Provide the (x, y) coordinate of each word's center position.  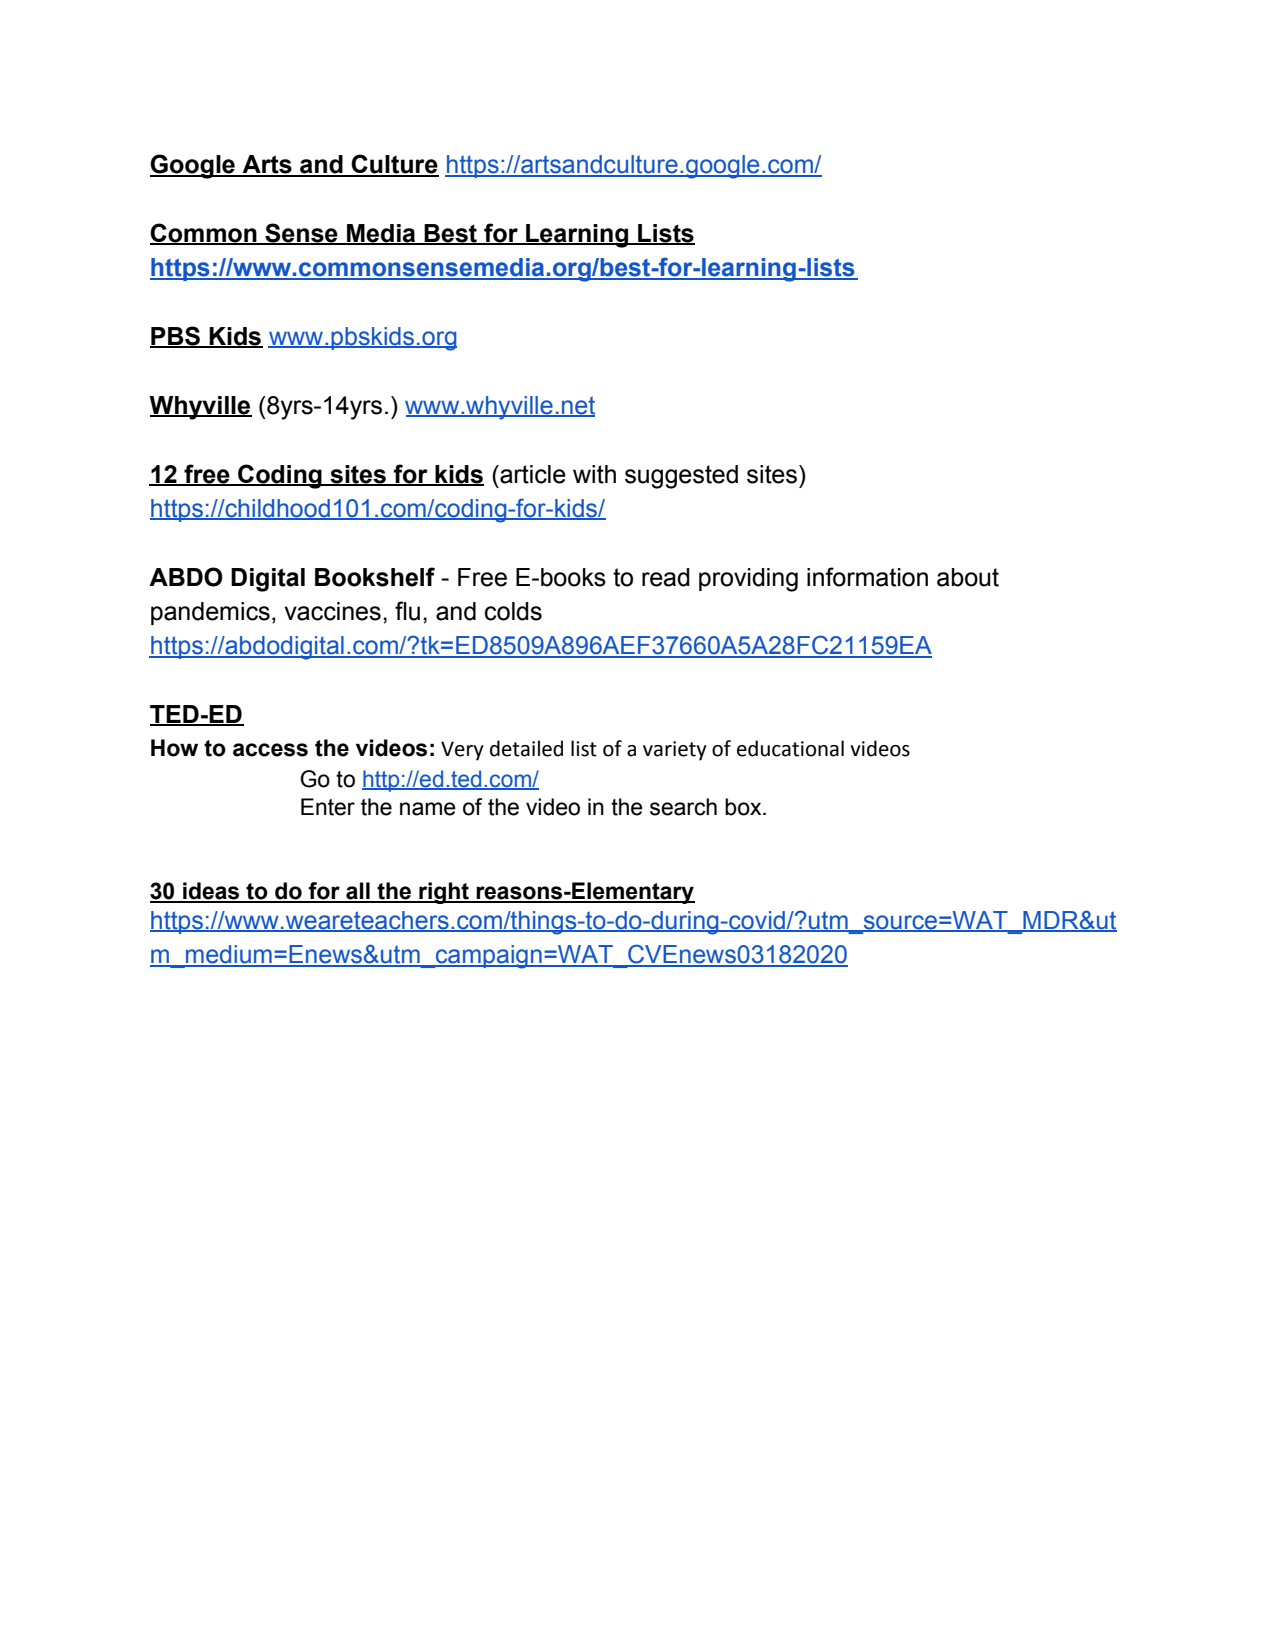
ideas (211, 892)
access (270, 750)
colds (513, 611)
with (594, 474)
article (532, 474)
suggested (681, 477)
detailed (526, 748)
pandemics (210, 613)
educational (790, 748)
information (867, 577)
